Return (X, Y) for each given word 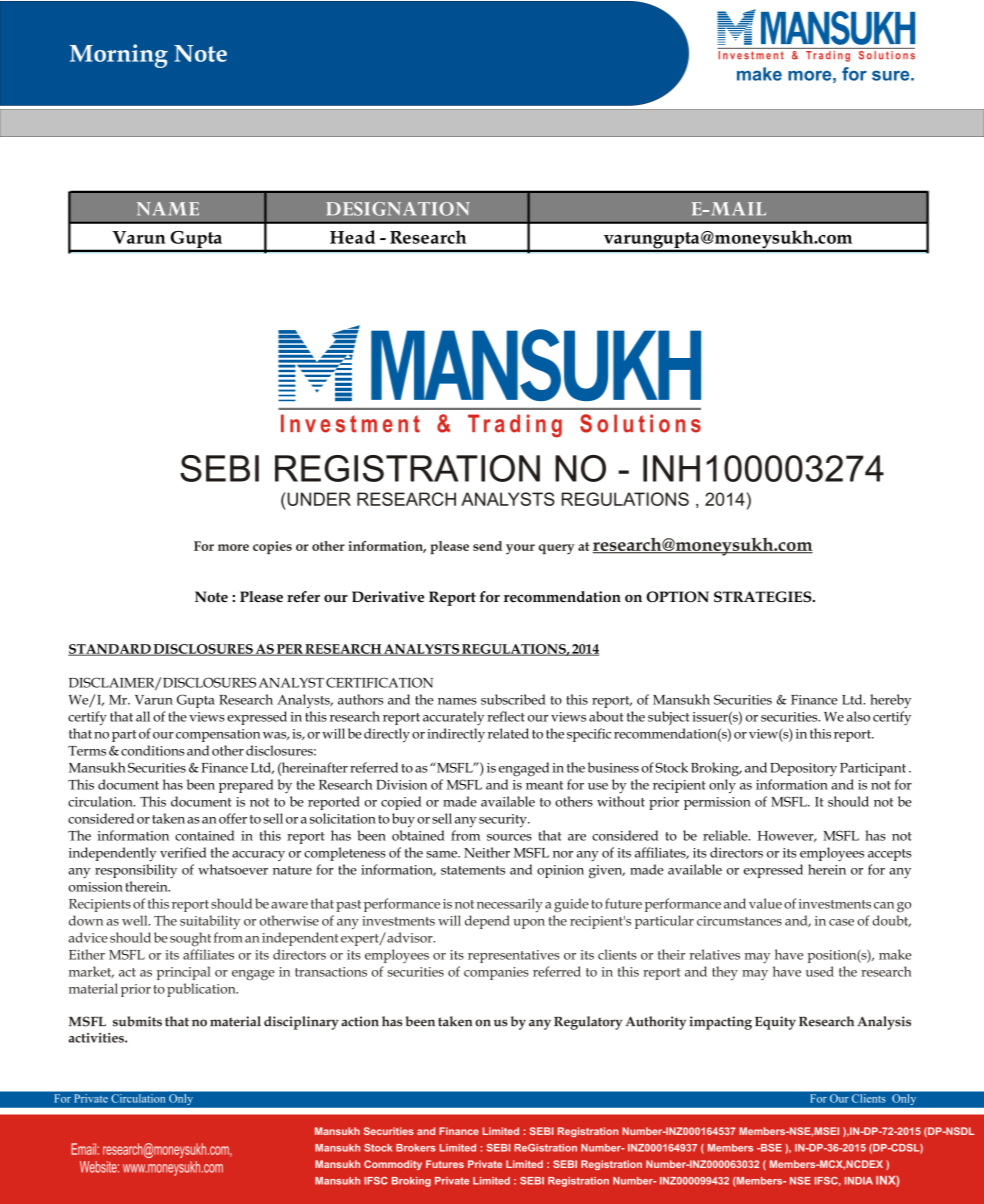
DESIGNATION (398, 209)
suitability (210, 922)
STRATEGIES (764, 597)
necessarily (510, 905)
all (143, 716)
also (858, 716)
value (765, 903)
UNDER (318, 499)
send (487, 546)
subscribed (513, 699)
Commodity (393, 1165)
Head (352, 237)
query (557, 549)
